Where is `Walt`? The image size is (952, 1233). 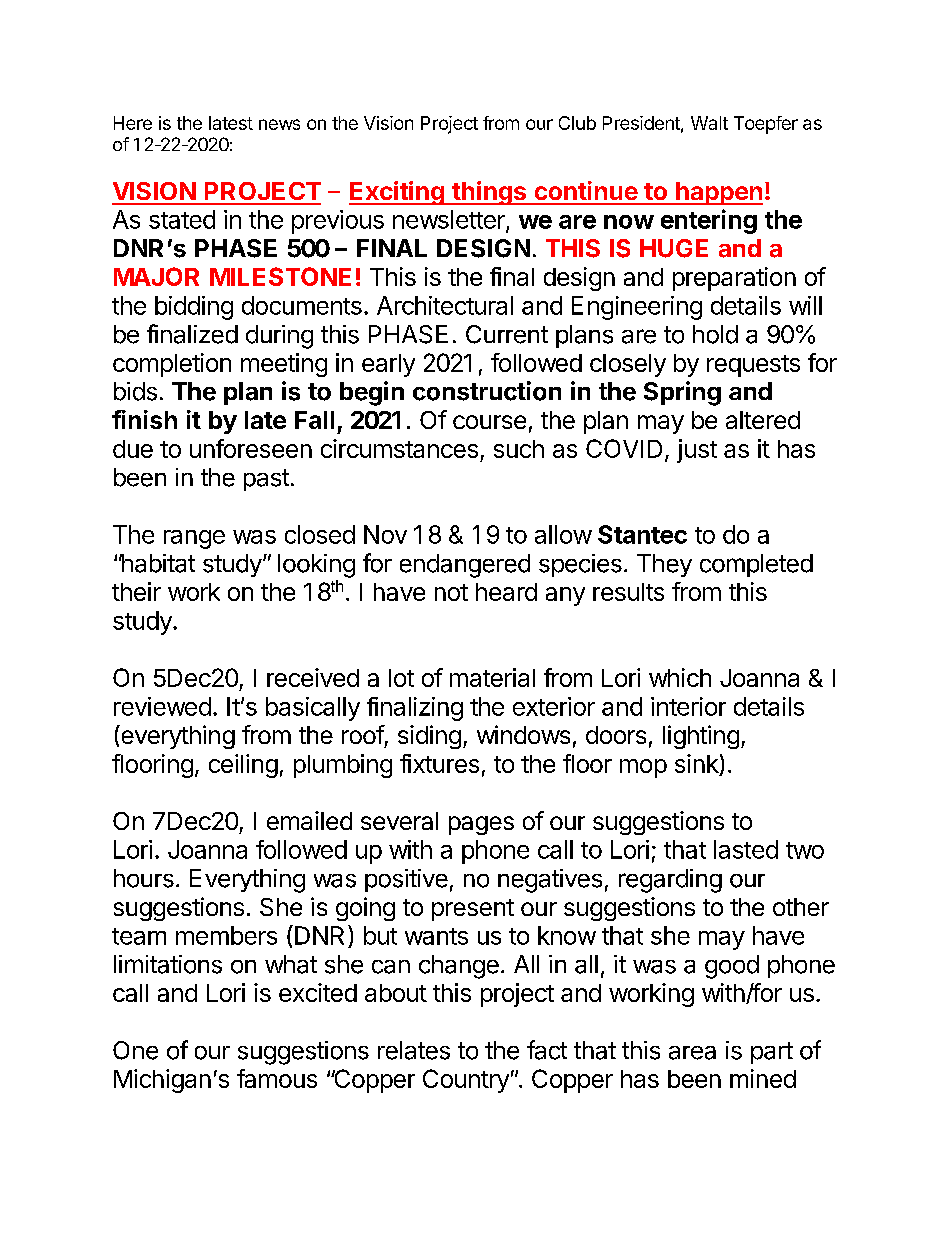 Walt is located at coordinates (709, 123).
